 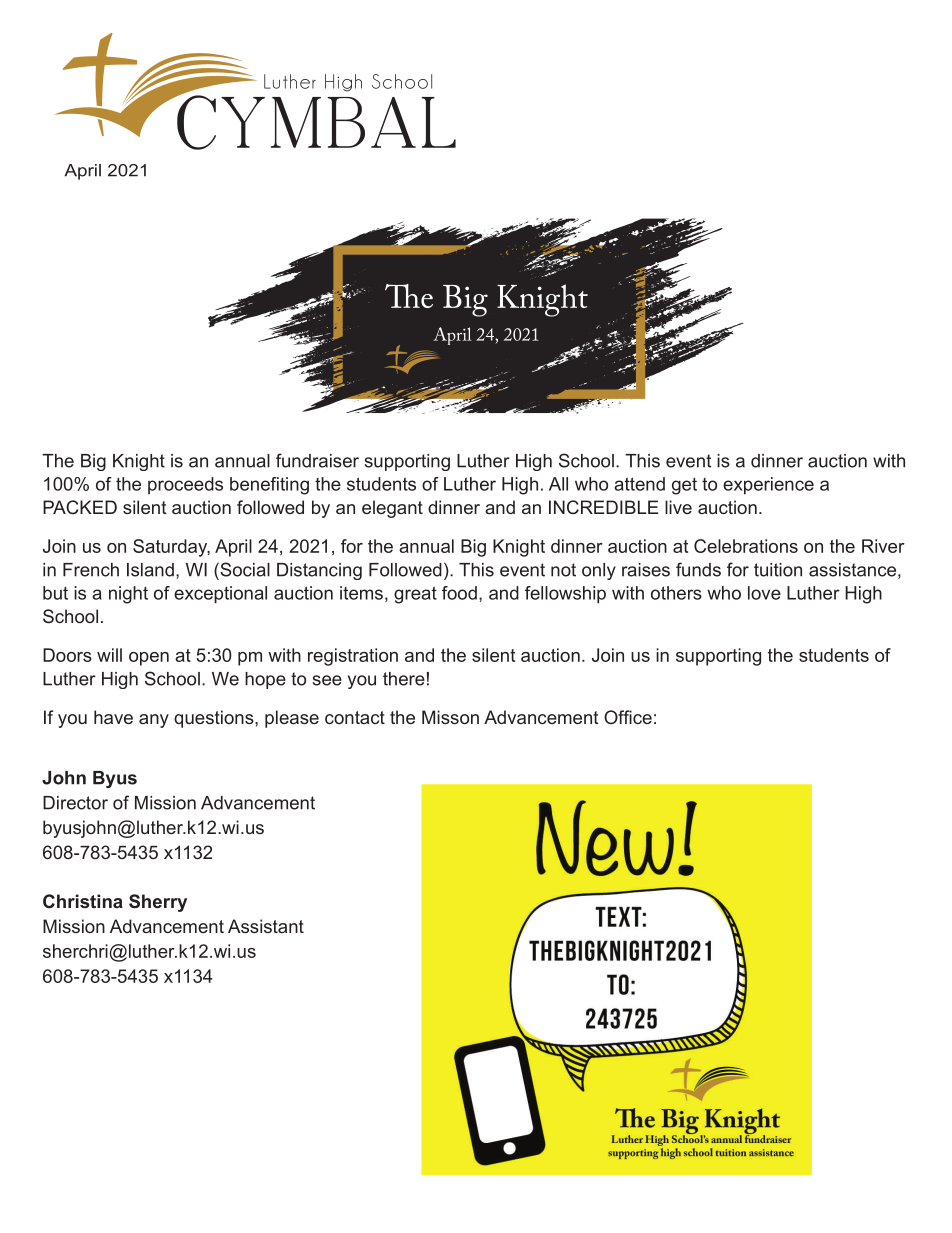 I want to click on open, so click(x=149, y=659).
